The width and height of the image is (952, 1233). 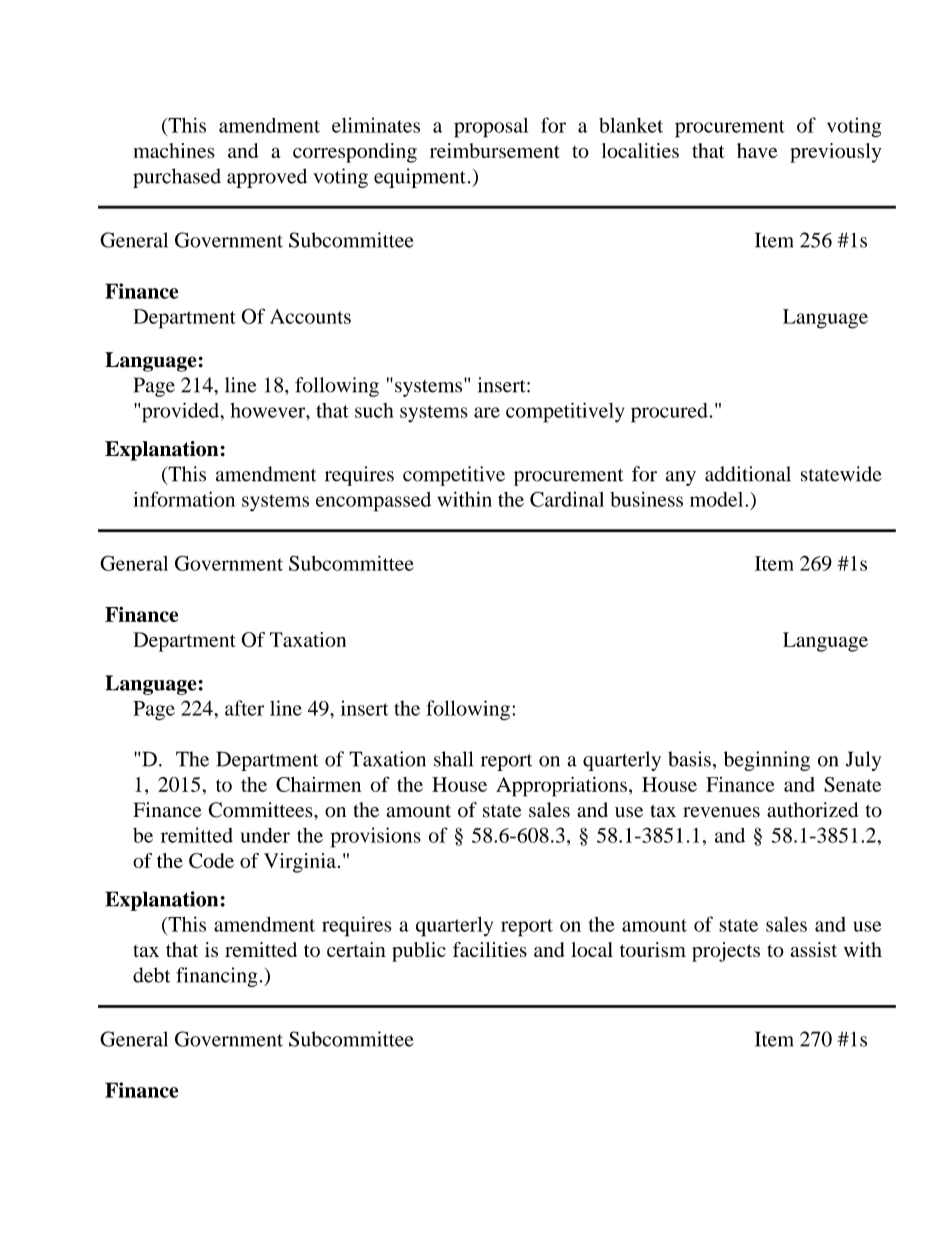 What do you see at coordinates (490, 949) in the image?
I see `facilities` at bounding box center [490, 949].
